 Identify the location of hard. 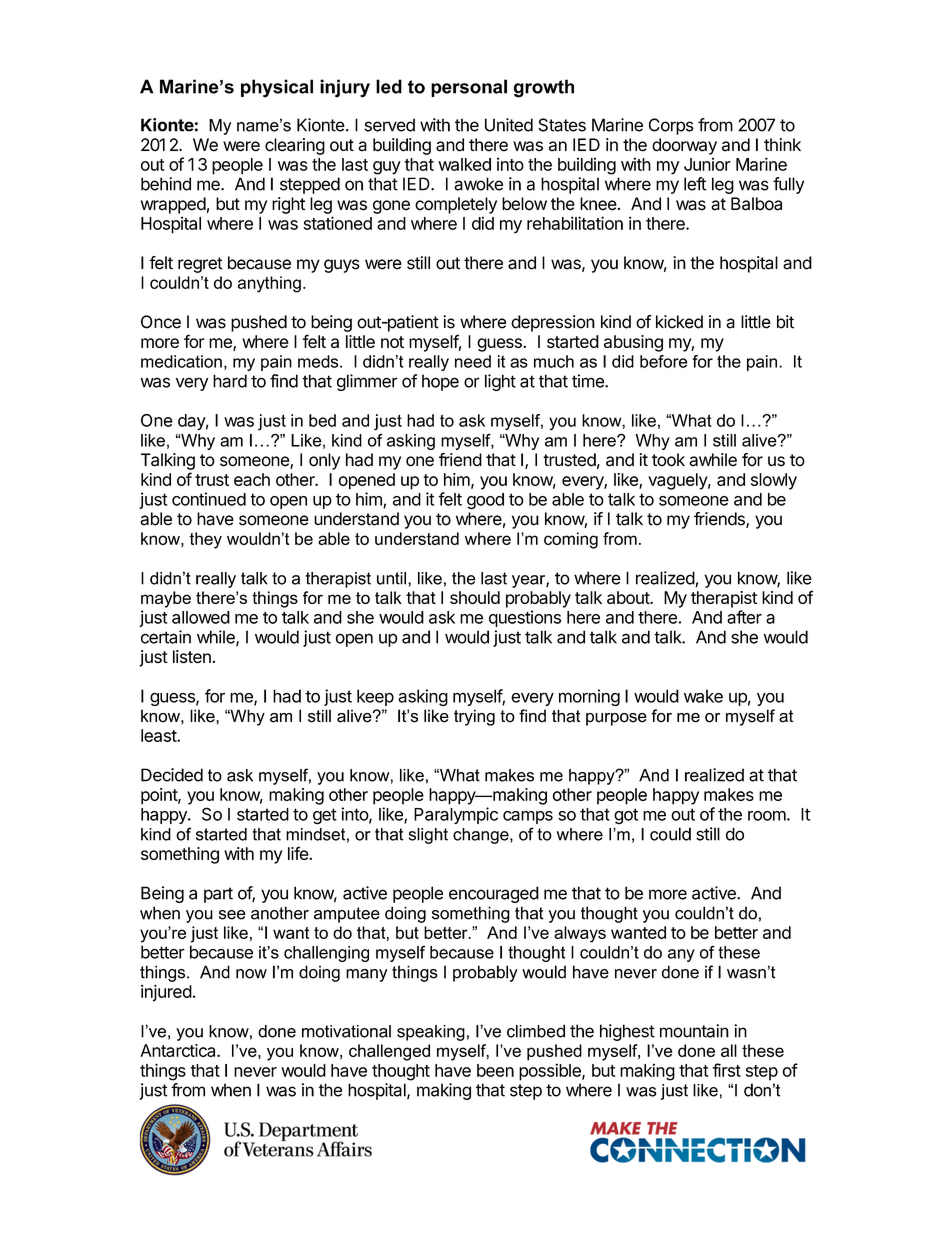
(230, 381).
